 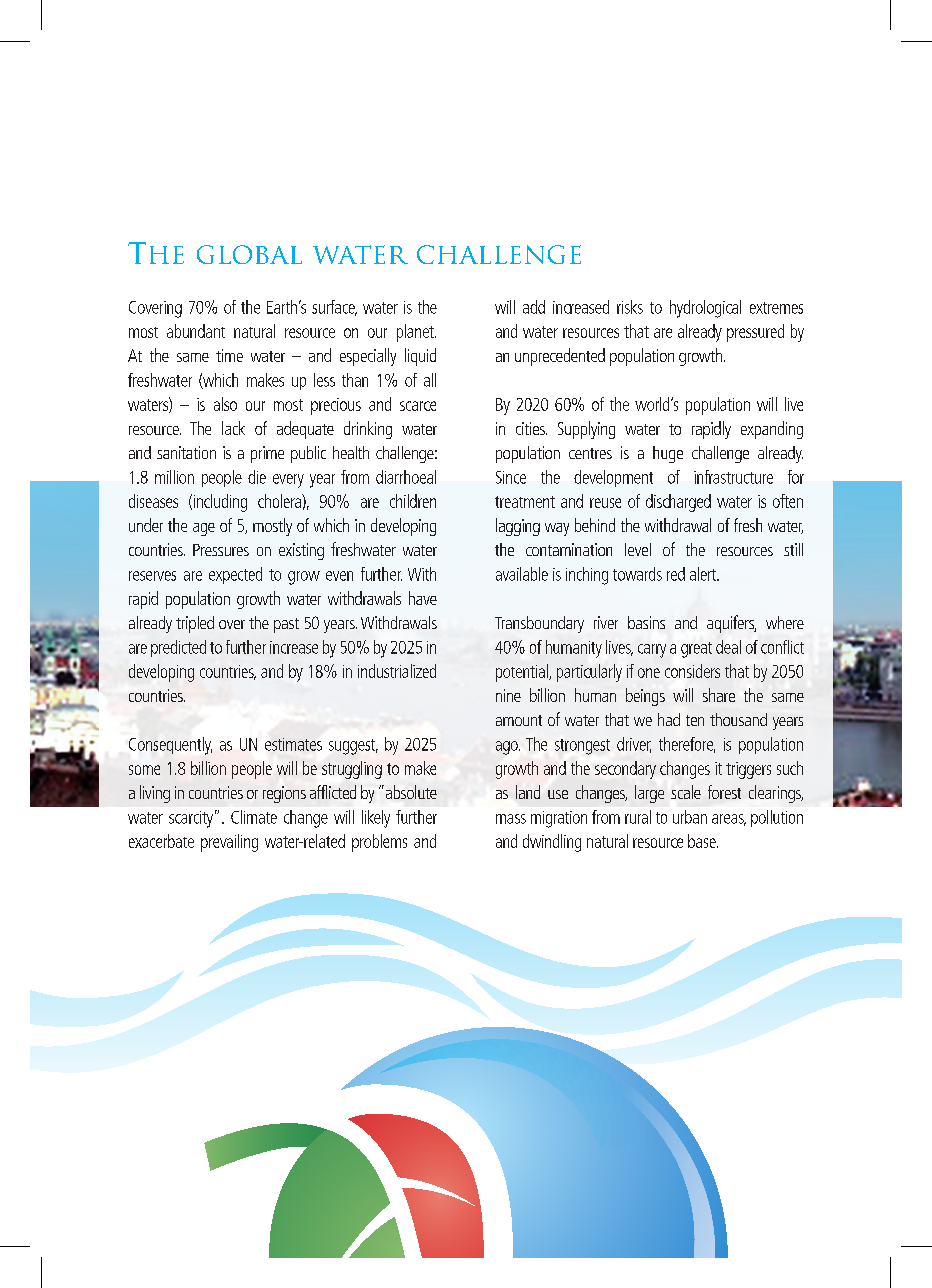 What do you see at coordinates (534, 307) in the document?
I see `add` at bounding box center [534, 307].
